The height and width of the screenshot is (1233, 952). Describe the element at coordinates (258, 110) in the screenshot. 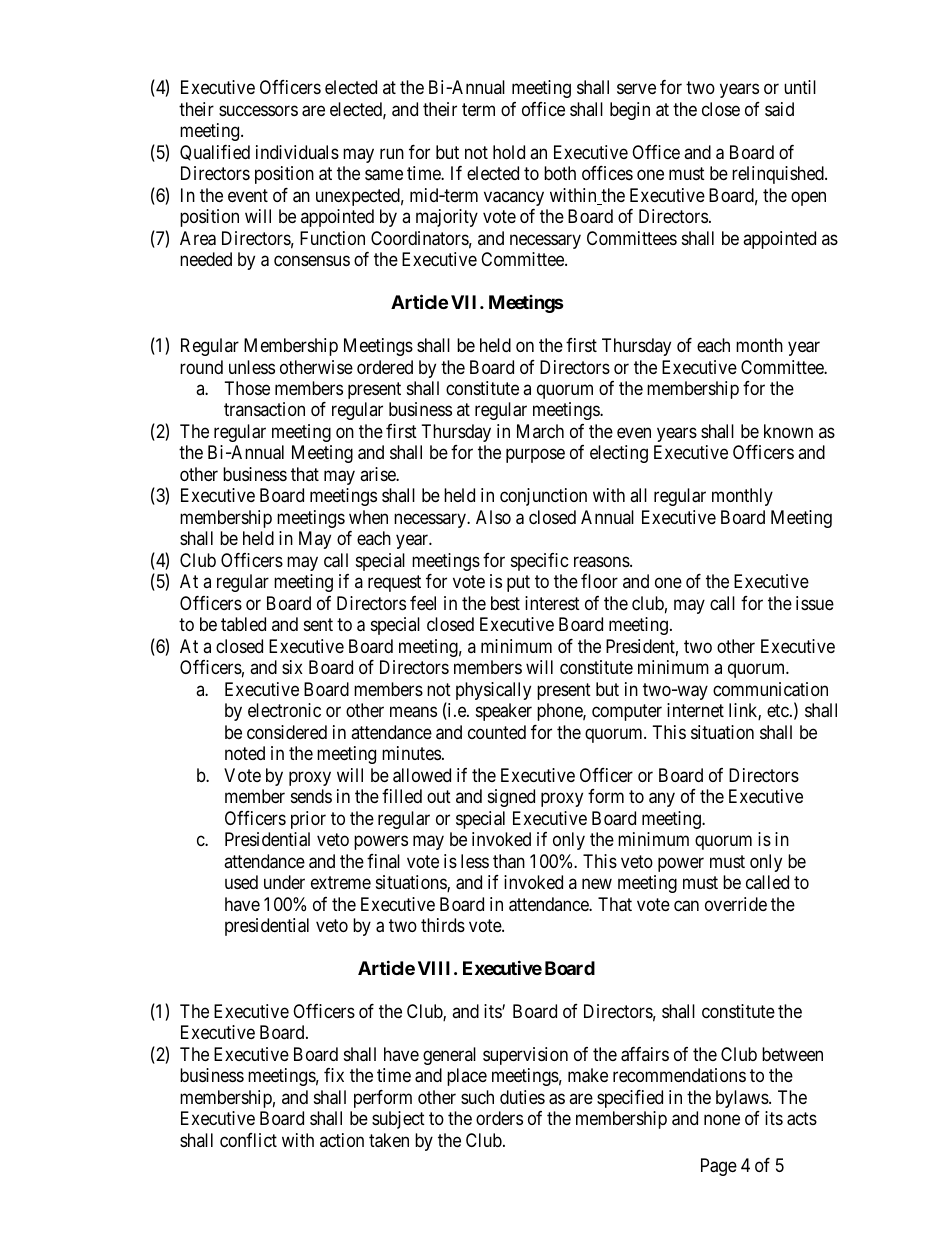

I see `successors` at that location.
